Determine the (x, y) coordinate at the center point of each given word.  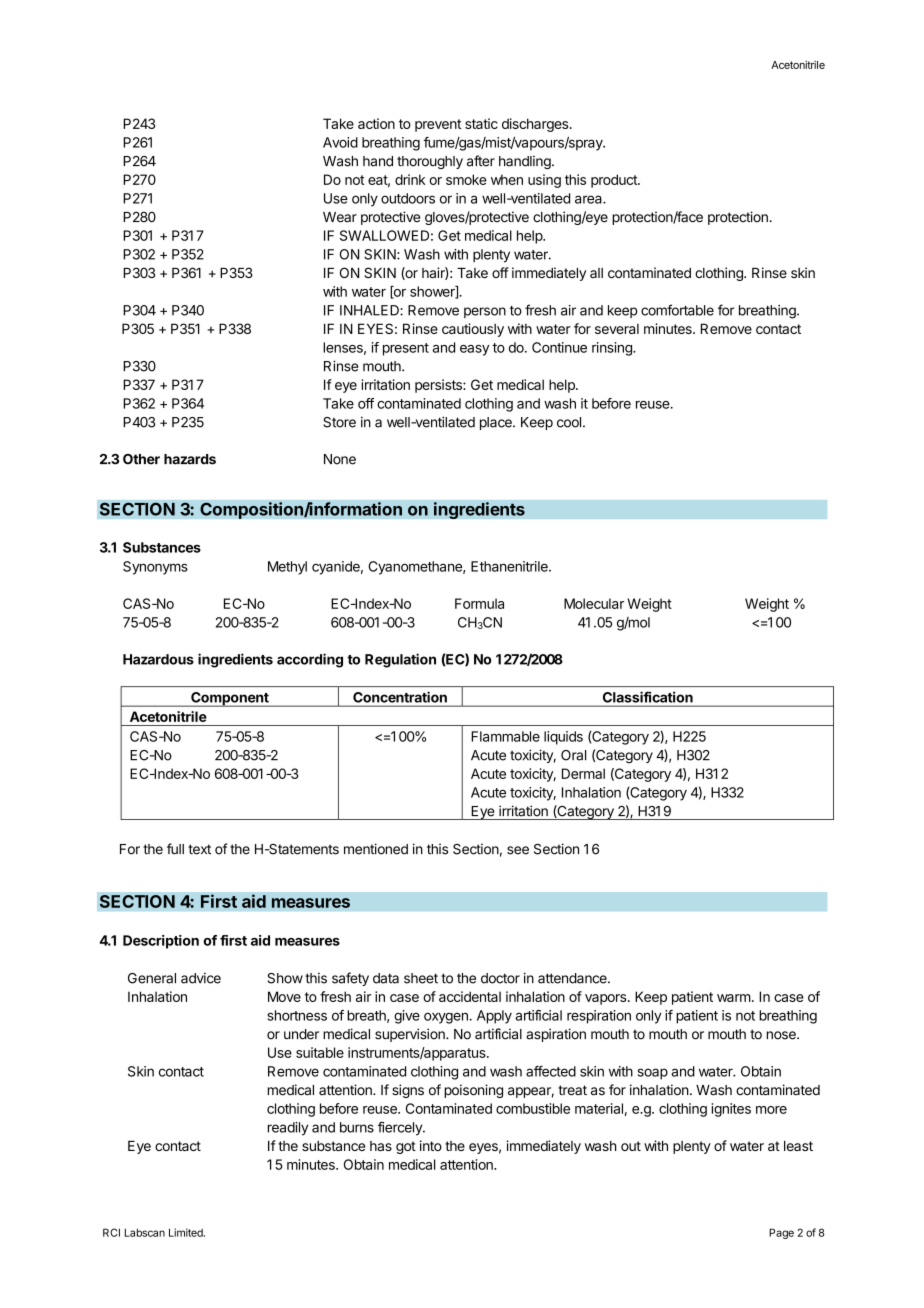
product (615, 181)
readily (288, 1129)
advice (201, 978)
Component (230, 699)
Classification (648, 697)
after (481, 161)
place (497, 423)
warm (734, 998)
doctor (500, 978)
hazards (190, 459)
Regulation (400, 660)
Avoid (340, 142)
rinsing (613, 349)
